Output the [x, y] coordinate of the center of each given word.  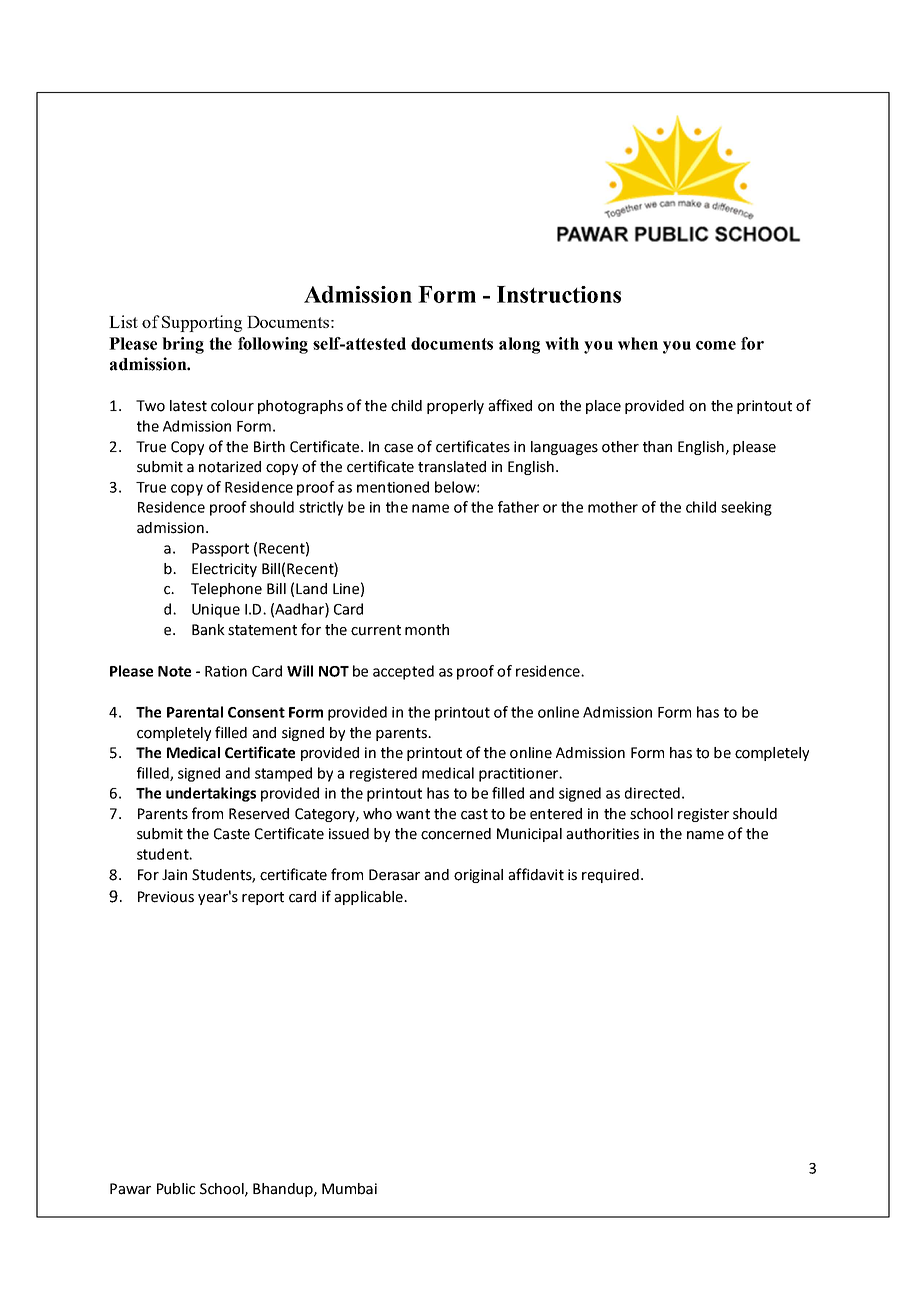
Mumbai [349, 1189]
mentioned [393, 487]
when [638, 343]
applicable [369, 898]
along [519, 345]
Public [176, 1189]
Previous [166, 897]
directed [652, 793]
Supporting [202, 323]
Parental [195, 712]
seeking [746, 508]
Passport [220, 550]
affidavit [536, 874]
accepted [403, 672]
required [610, 876]
